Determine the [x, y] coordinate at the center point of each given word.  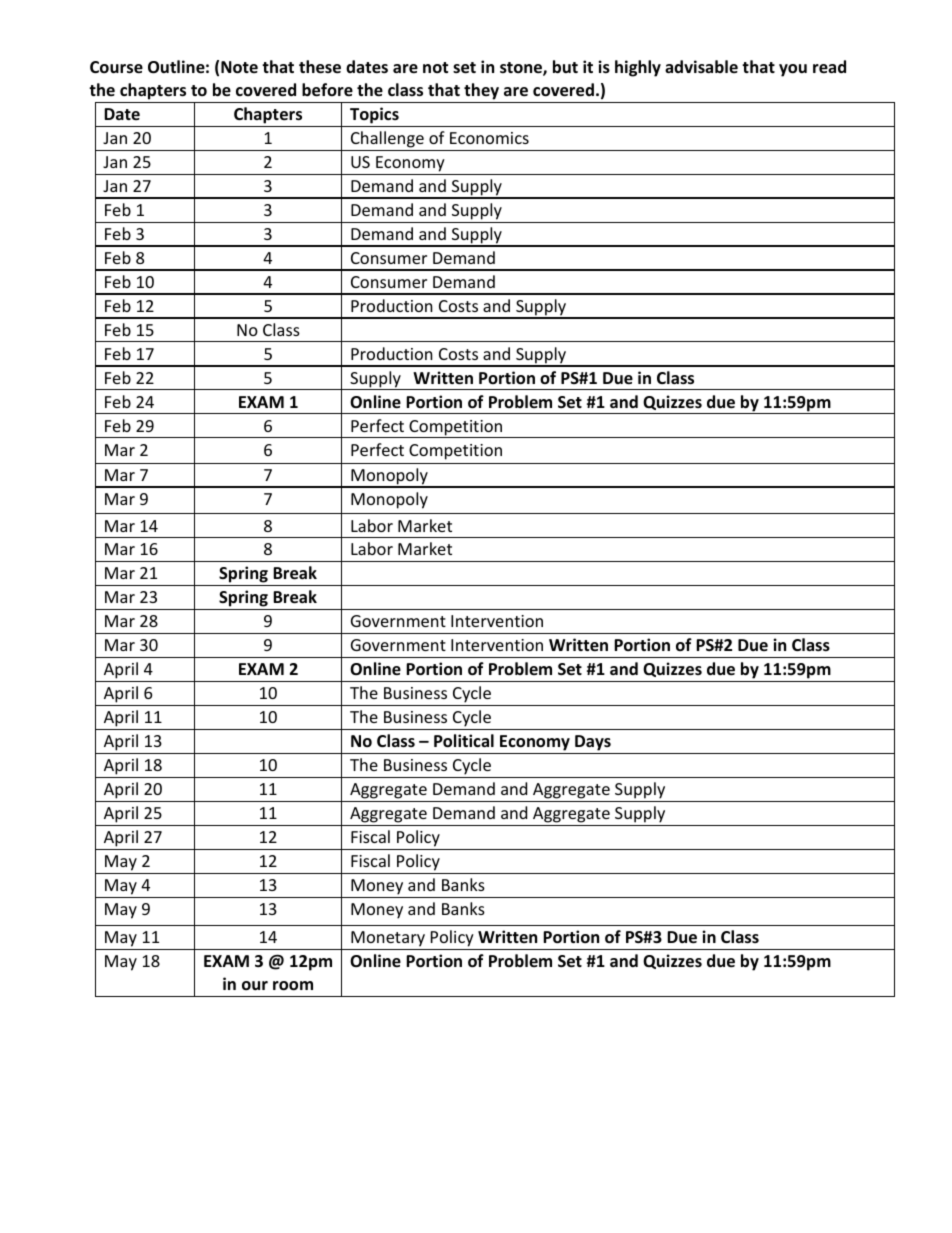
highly [638, 68]
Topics [374, 115]
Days [593, 744]
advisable [701, 66]
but [565, 67]
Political [464, 741]
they [481, 91]
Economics [489, 138]
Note [239, 67]
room [293, 986]
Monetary [388, 939]
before [327, 90]
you [793, 70]
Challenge [387, 139]
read [829, 67]
